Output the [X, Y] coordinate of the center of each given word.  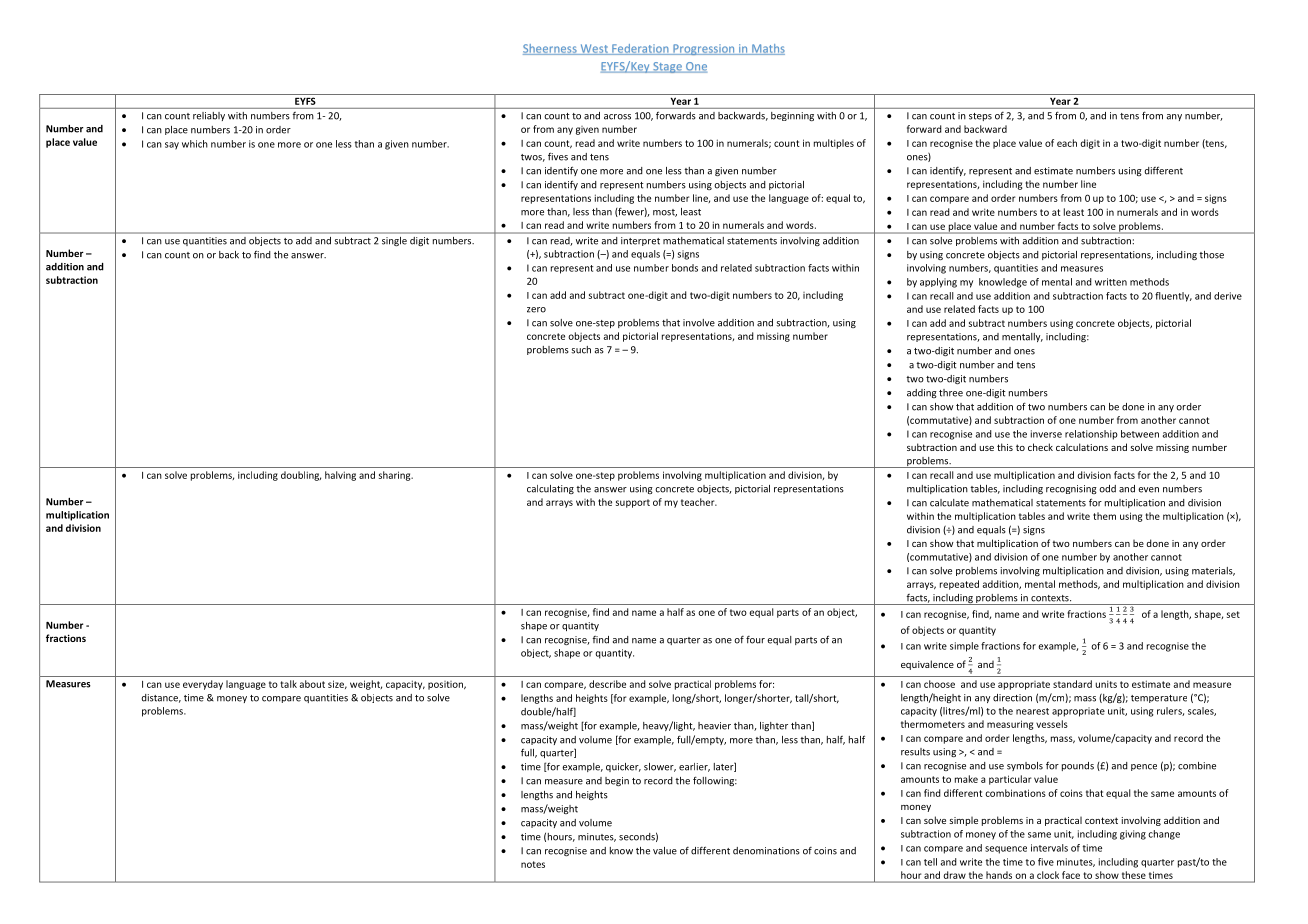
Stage [667, 67]
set [1233, 614]
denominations [766, 851]
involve [699, 323]
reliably [209, 116]
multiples [834, 144]
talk [288, 684]
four [755, 640]
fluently [1173, 297]
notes [533, 864]
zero [536, 310]
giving [1133, 835]
